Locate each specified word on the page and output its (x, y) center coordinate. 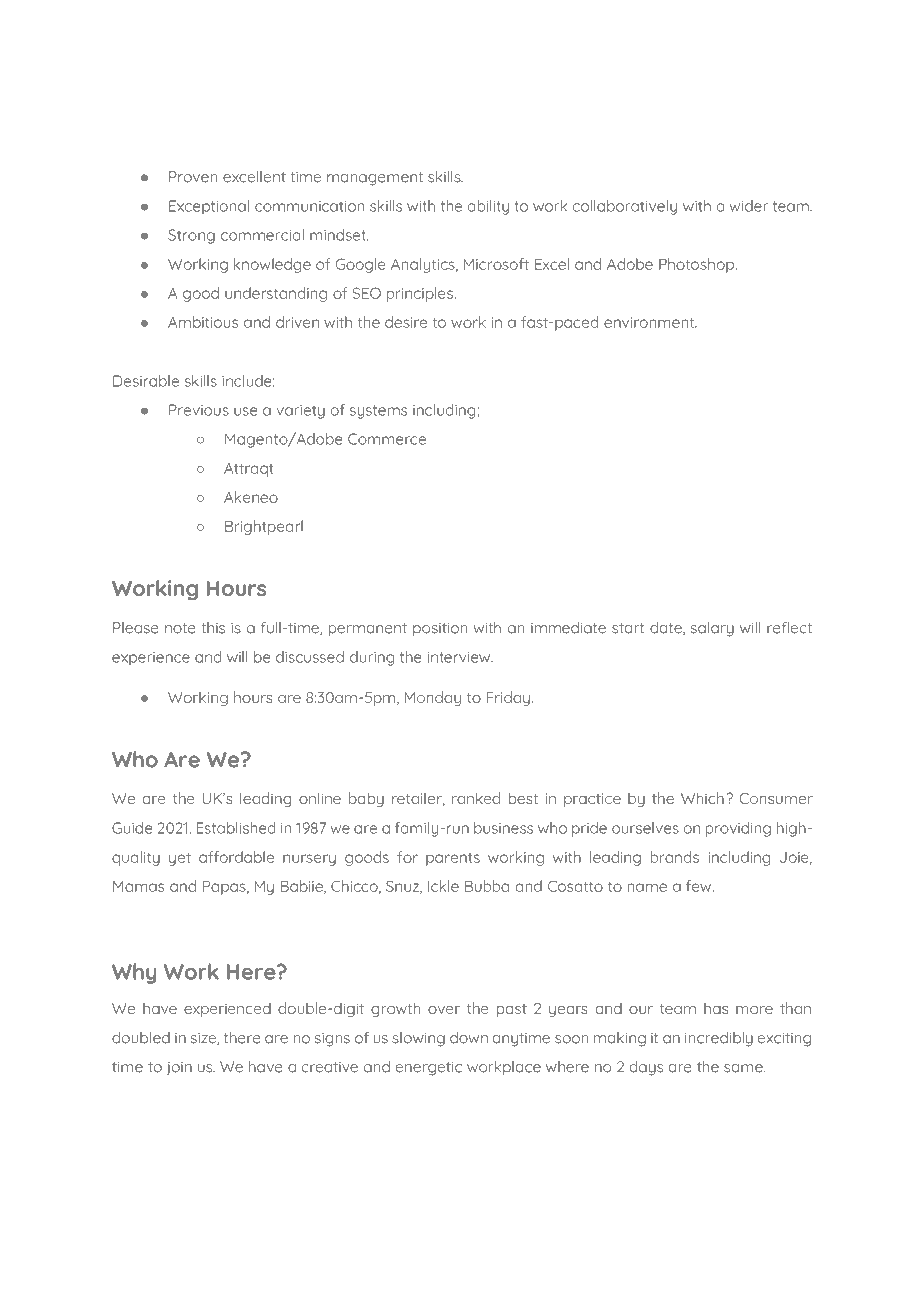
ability (488, 207)
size (204, 1039)
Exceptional (209, 207)
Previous (199, 410)
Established (236, 828)
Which (702, 798)
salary (712, 629)
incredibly (719, 1039)
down (469, 1038)
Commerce (387, 439)
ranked (476, 798)
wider (749, 206)
